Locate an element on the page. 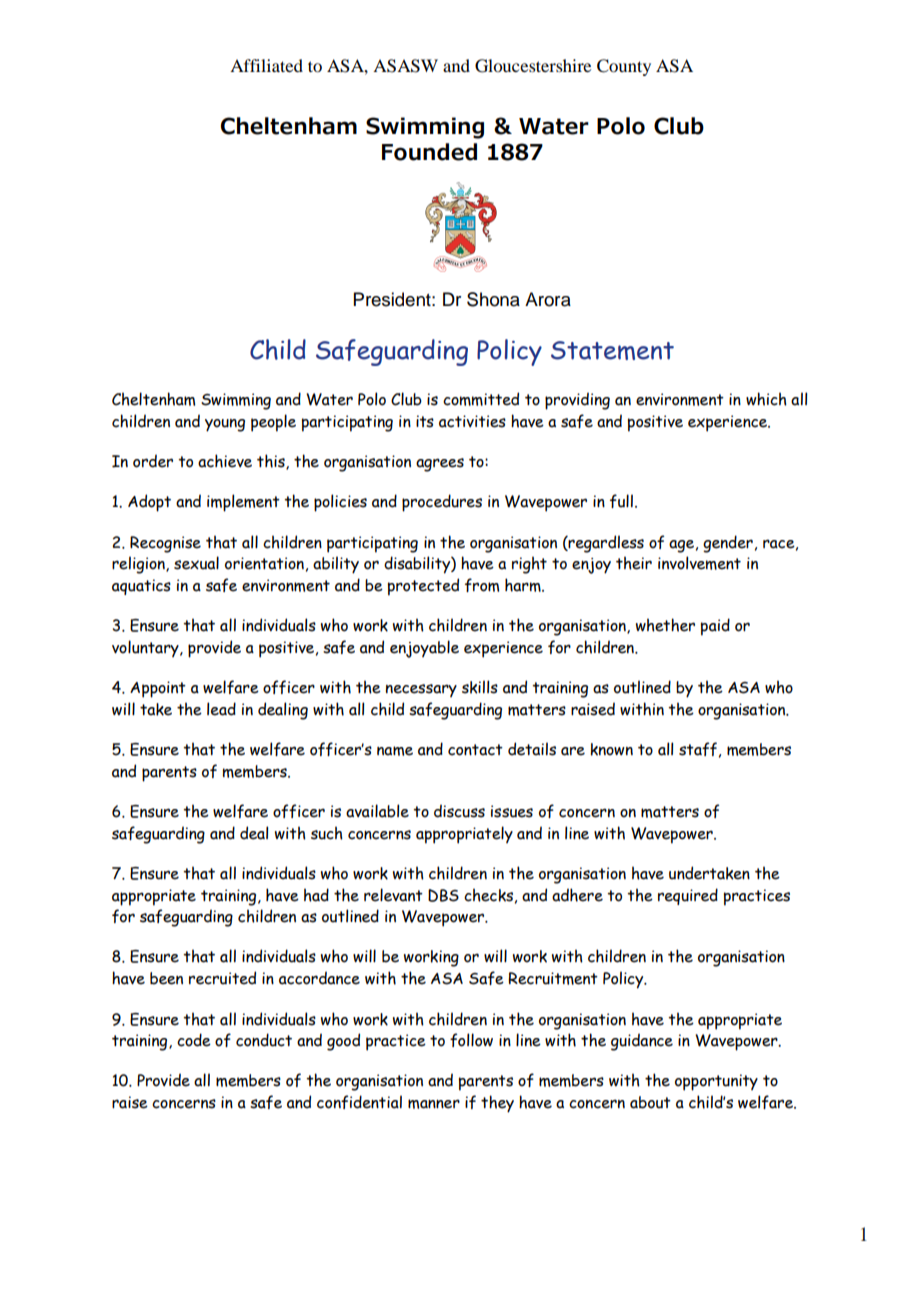  Affiliated is located at coordinates (266, 65).
